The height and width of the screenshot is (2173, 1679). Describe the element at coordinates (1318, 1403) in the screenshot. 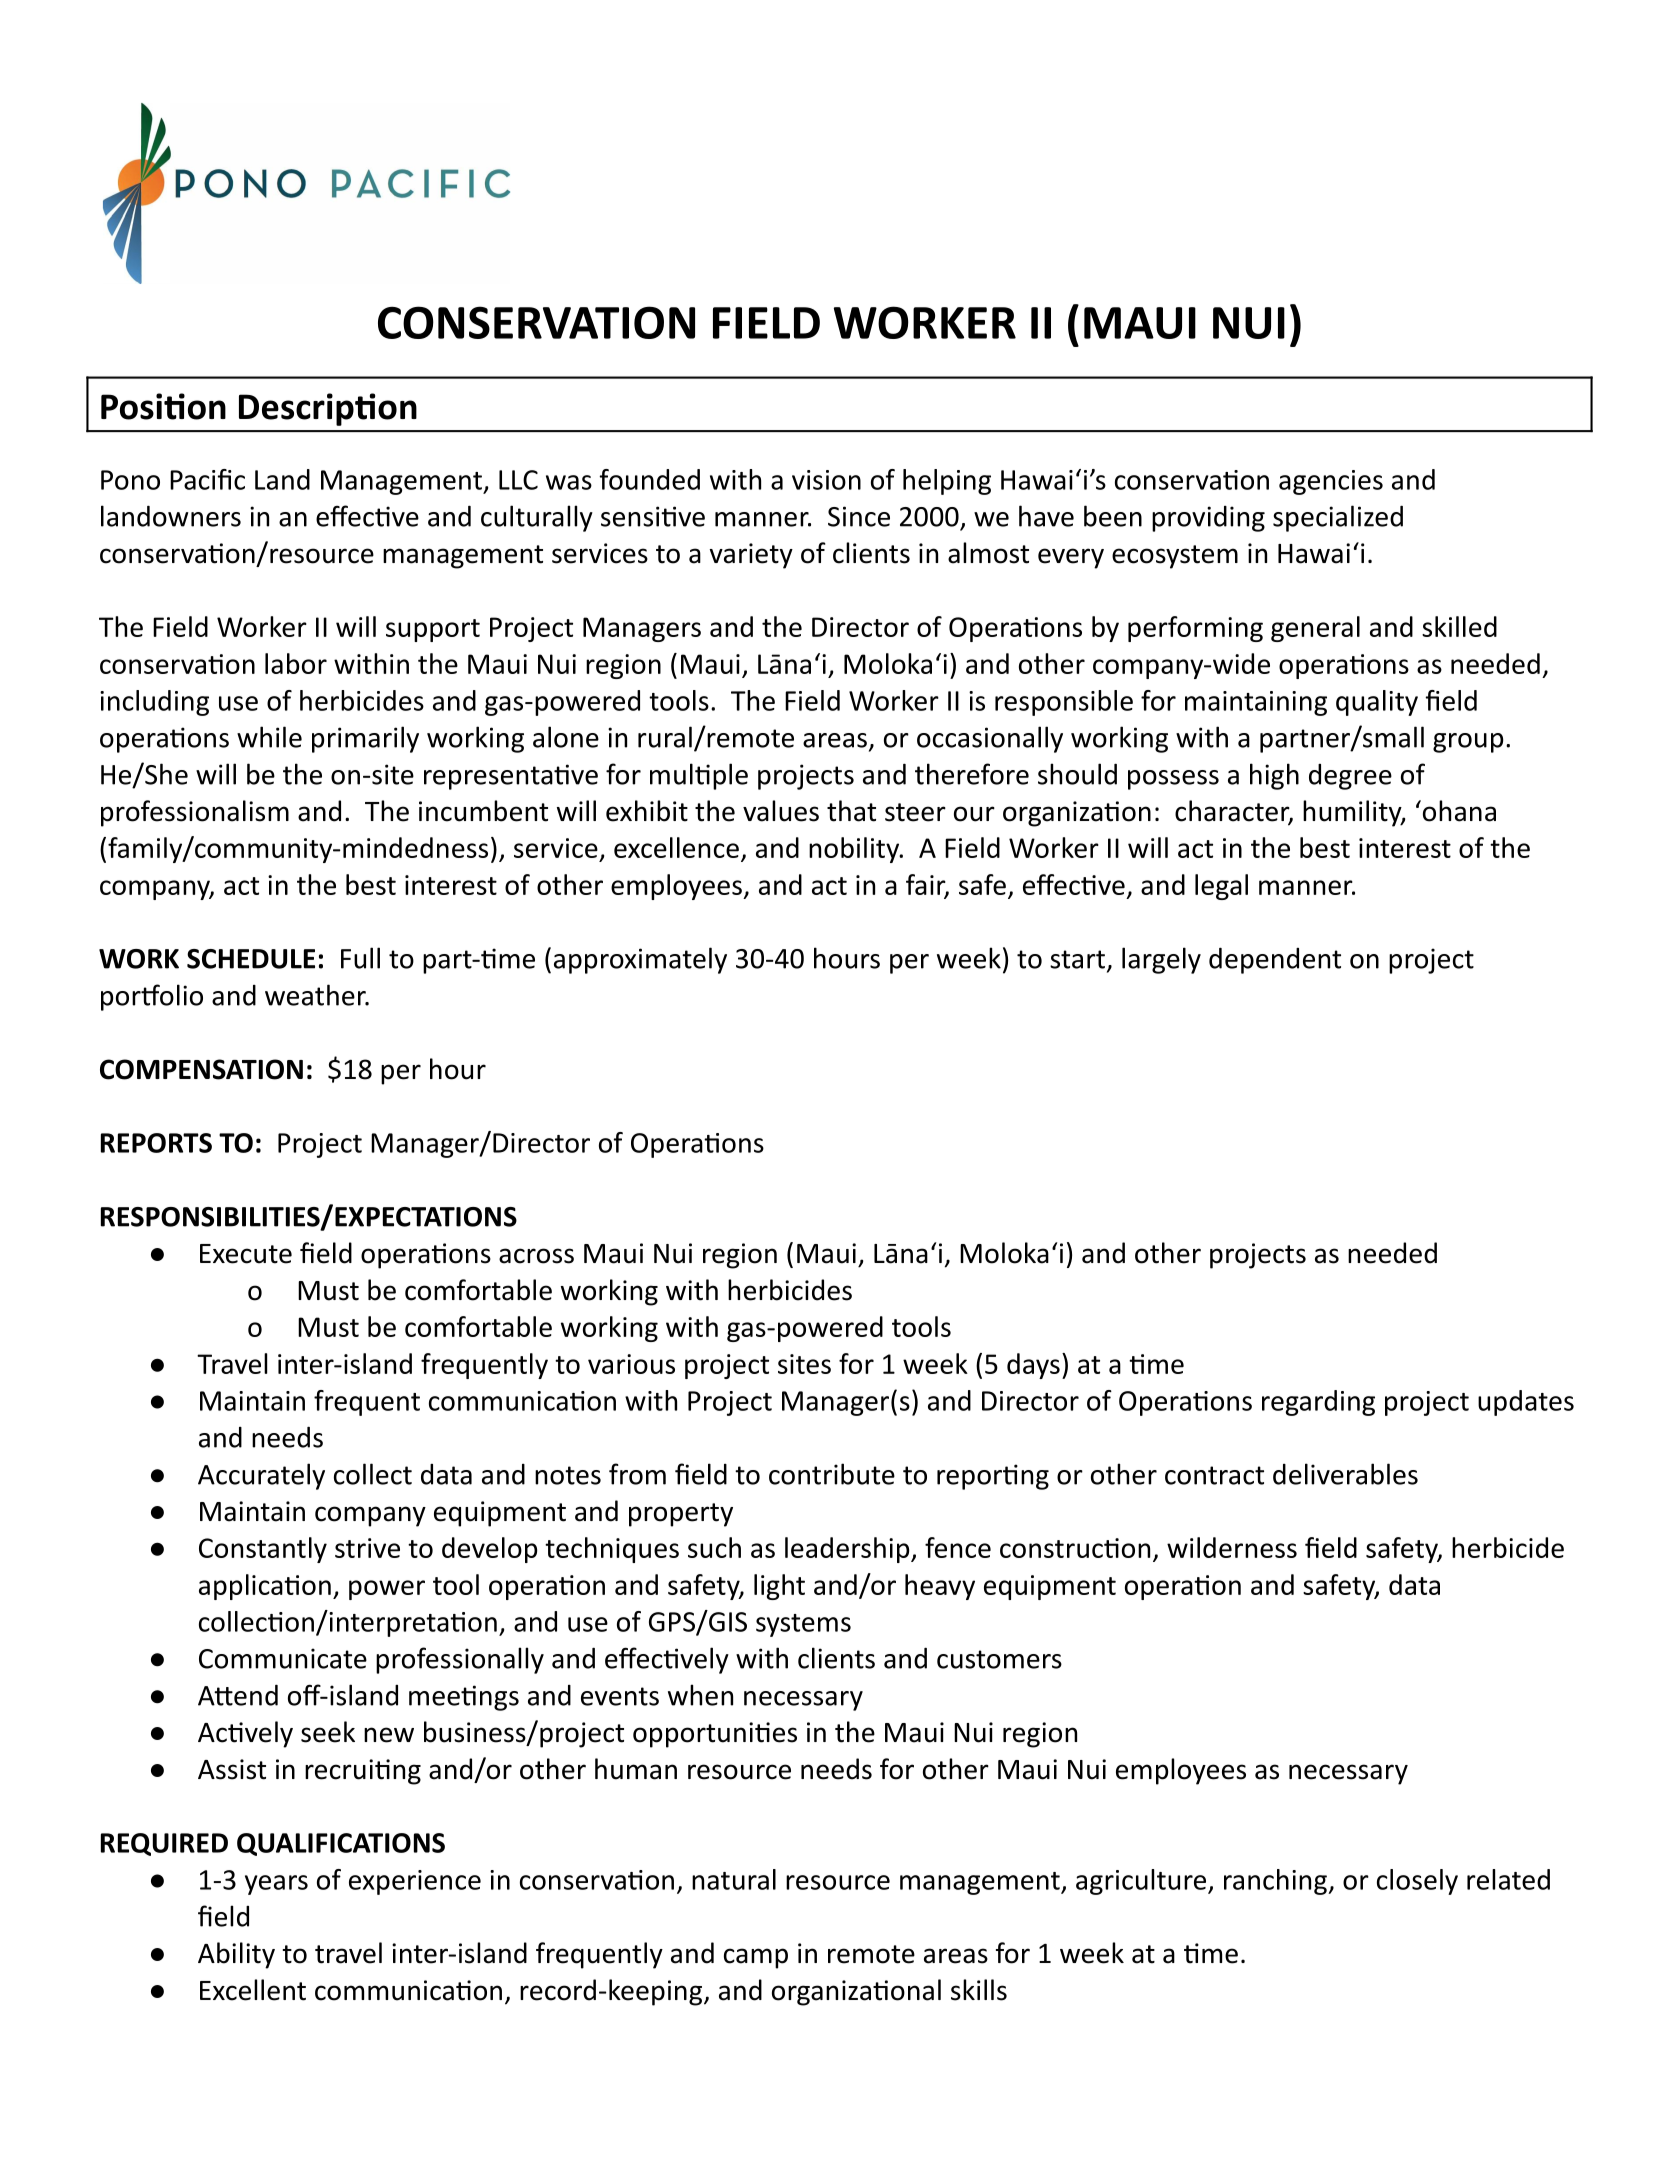

I see `regarding` at that location.
